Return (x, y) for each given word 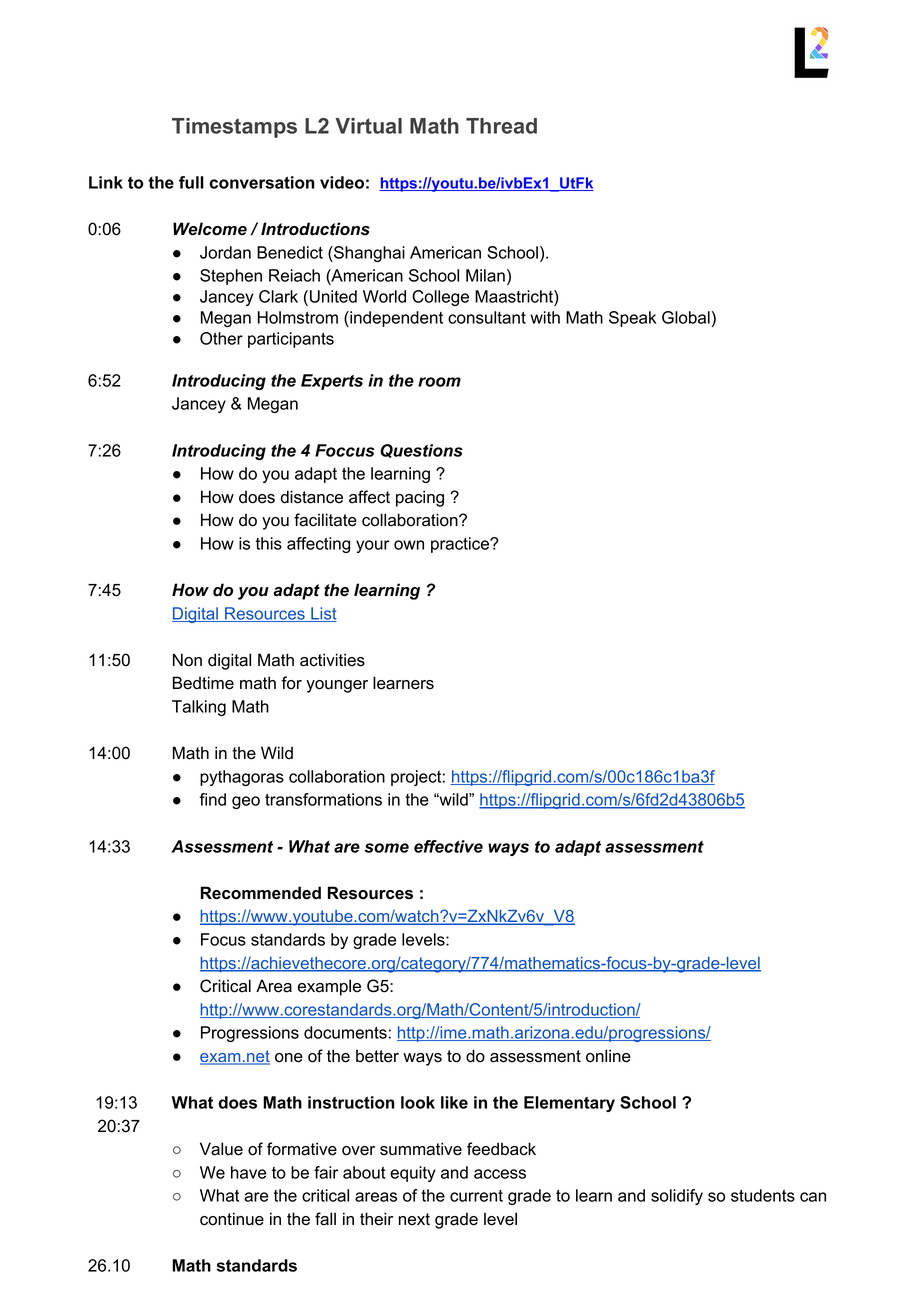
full (191, 182)
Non (187, 660)
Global (686, 317)
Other (221, 338)
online (608, 1056)
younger (337, 686)
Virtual (368, 126)
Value (221, 1149)
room (439, 382)
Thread (501, 126)
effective (448, 846)
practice (461, 545)
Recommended (261, 893)
